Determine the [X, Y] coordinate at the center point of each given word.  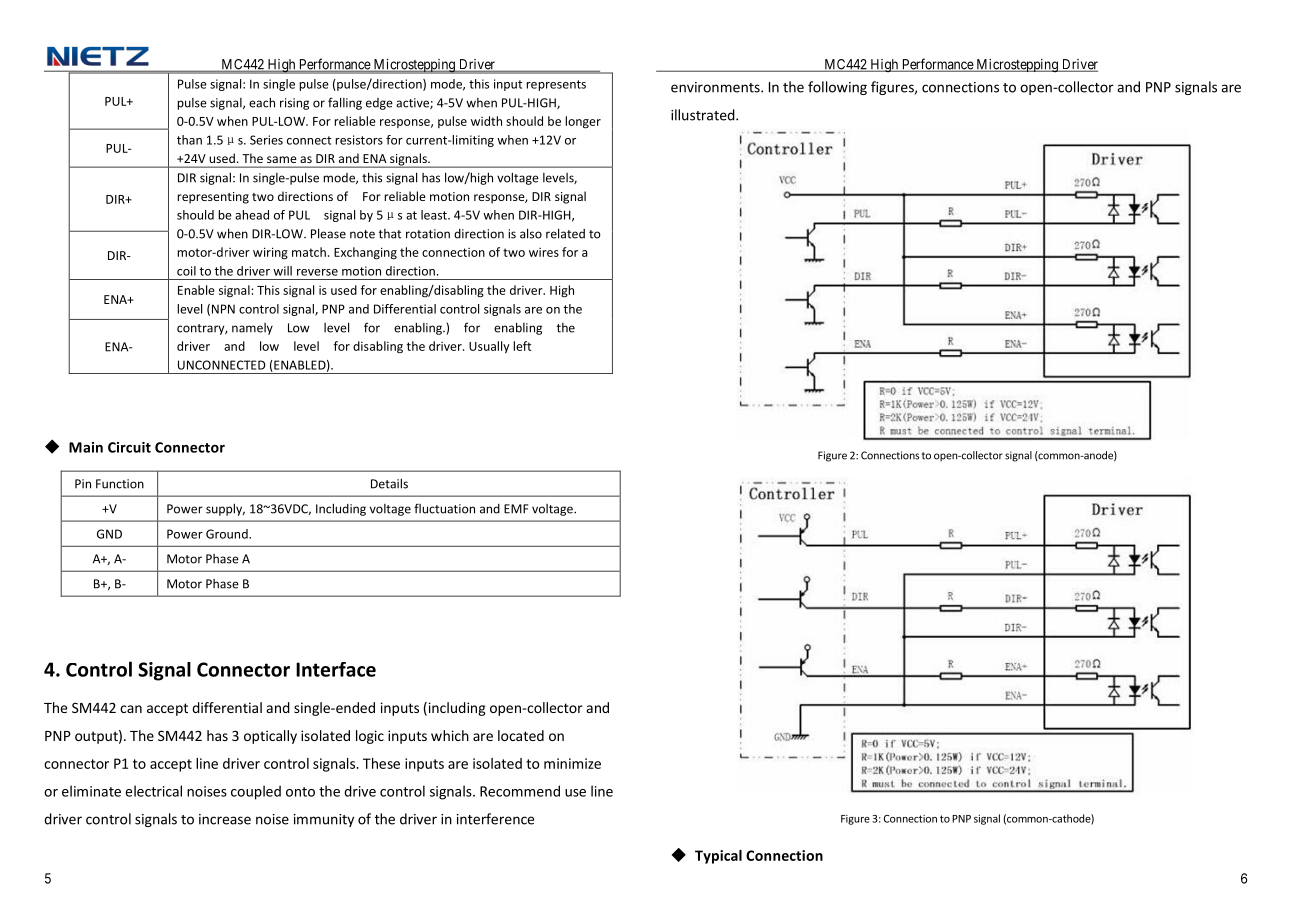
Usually [489, 347]
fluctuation [444, 508]
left [522, 346]
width [486, 121]
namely [252, 329]
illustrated [704, 115]
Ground [228, 534]
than [189, 140]
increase [225, 819]
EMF [516, 509]
